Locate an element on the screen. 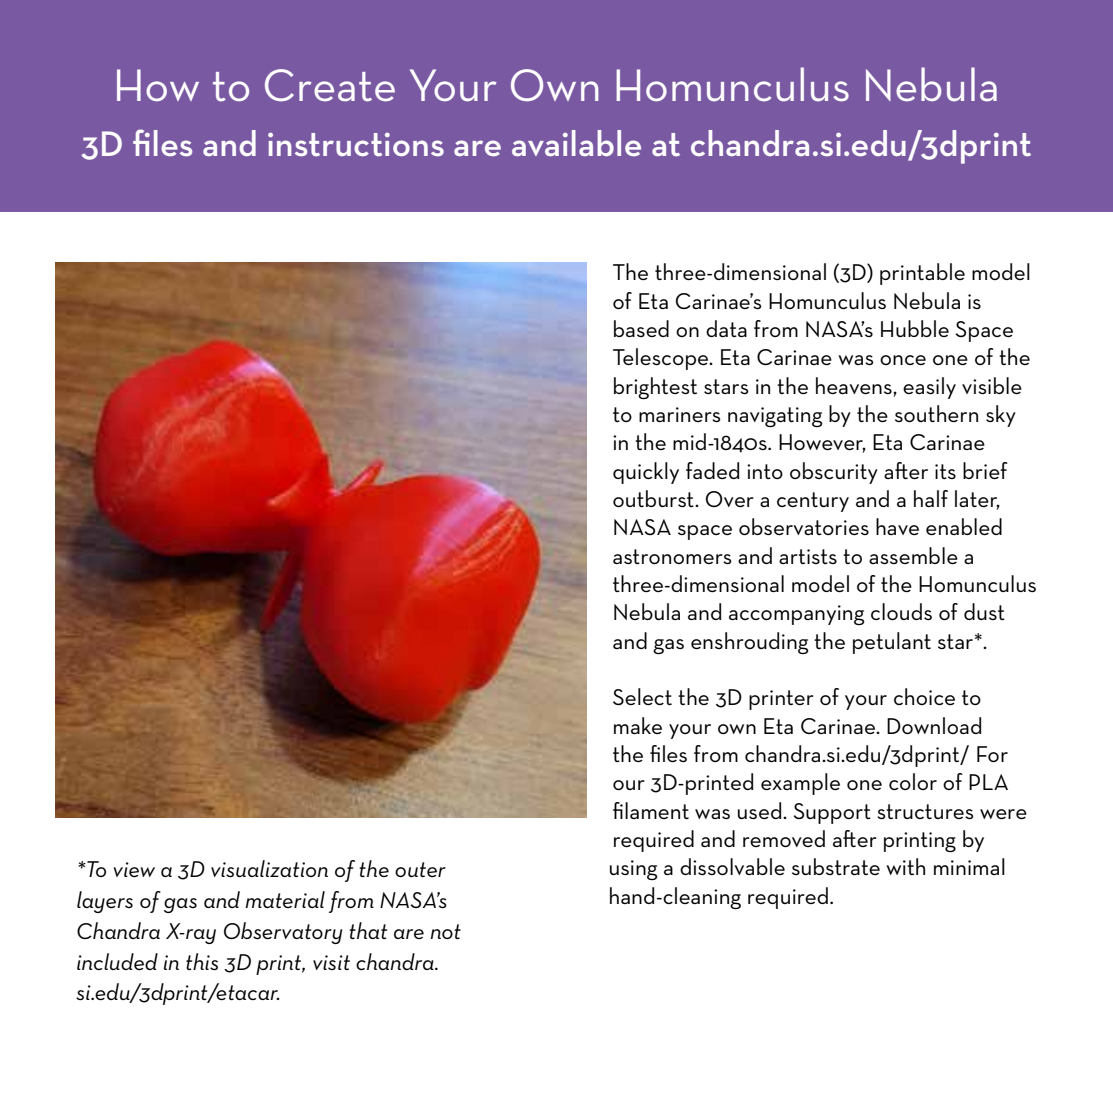  astronomers is located at coordinates (672, 556).
